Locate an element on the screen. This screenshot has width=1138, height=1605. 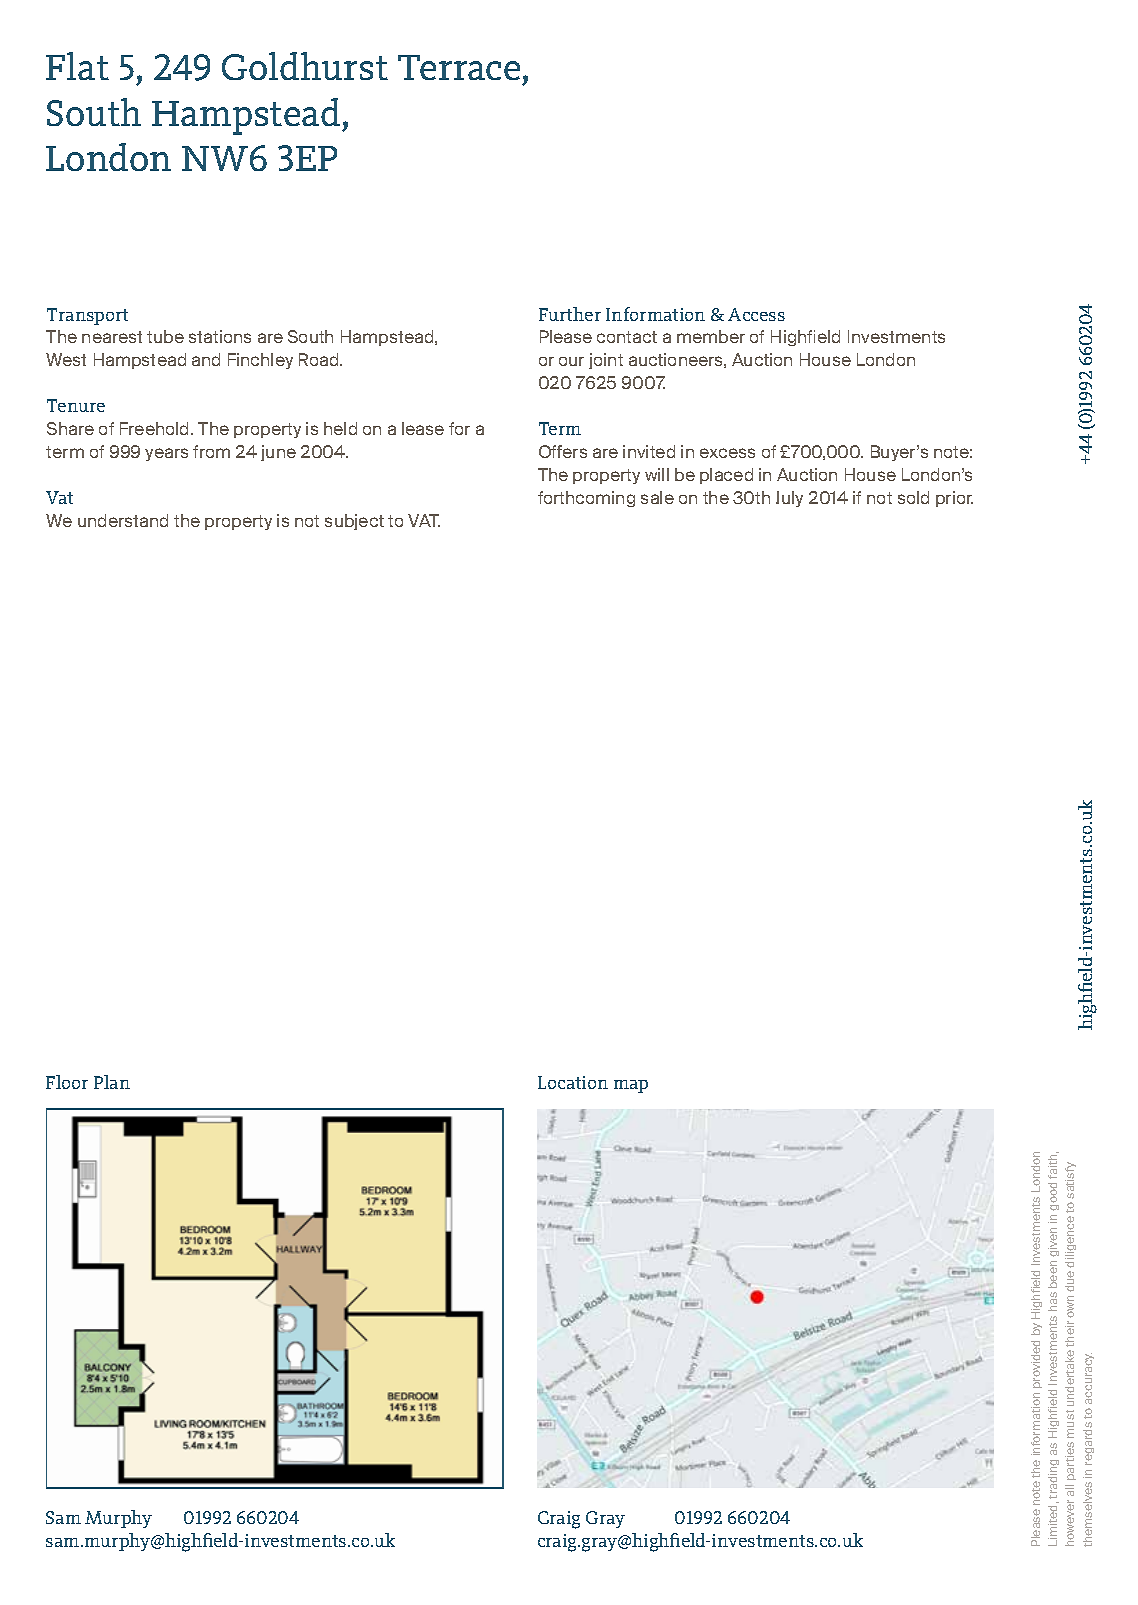
Plan is located at coordinates (112, 1082).
